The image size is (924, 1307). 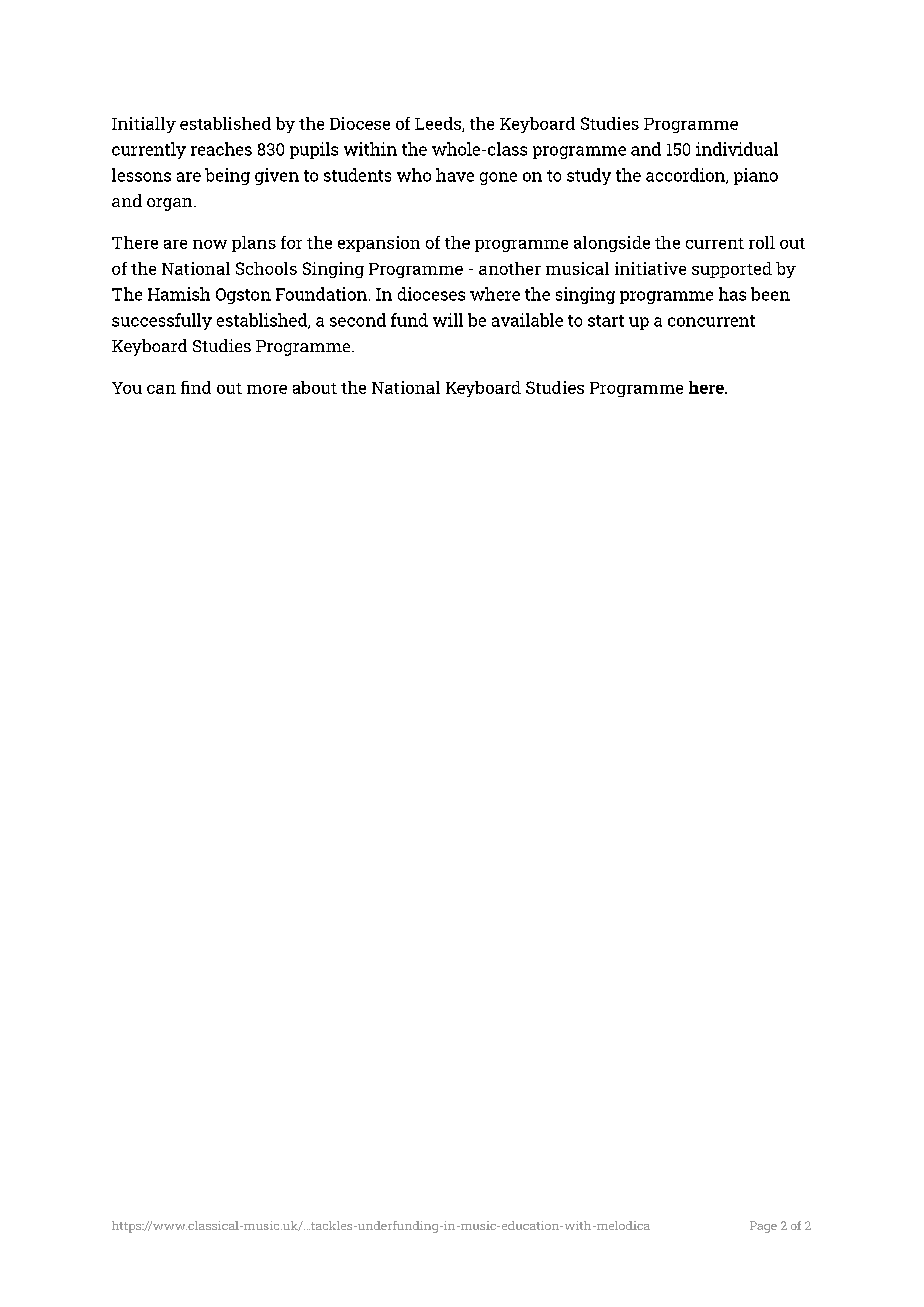 What do you see at coordinates (455, 175) in the screenshot?
I see `have` at bounding box center [455, 175].
